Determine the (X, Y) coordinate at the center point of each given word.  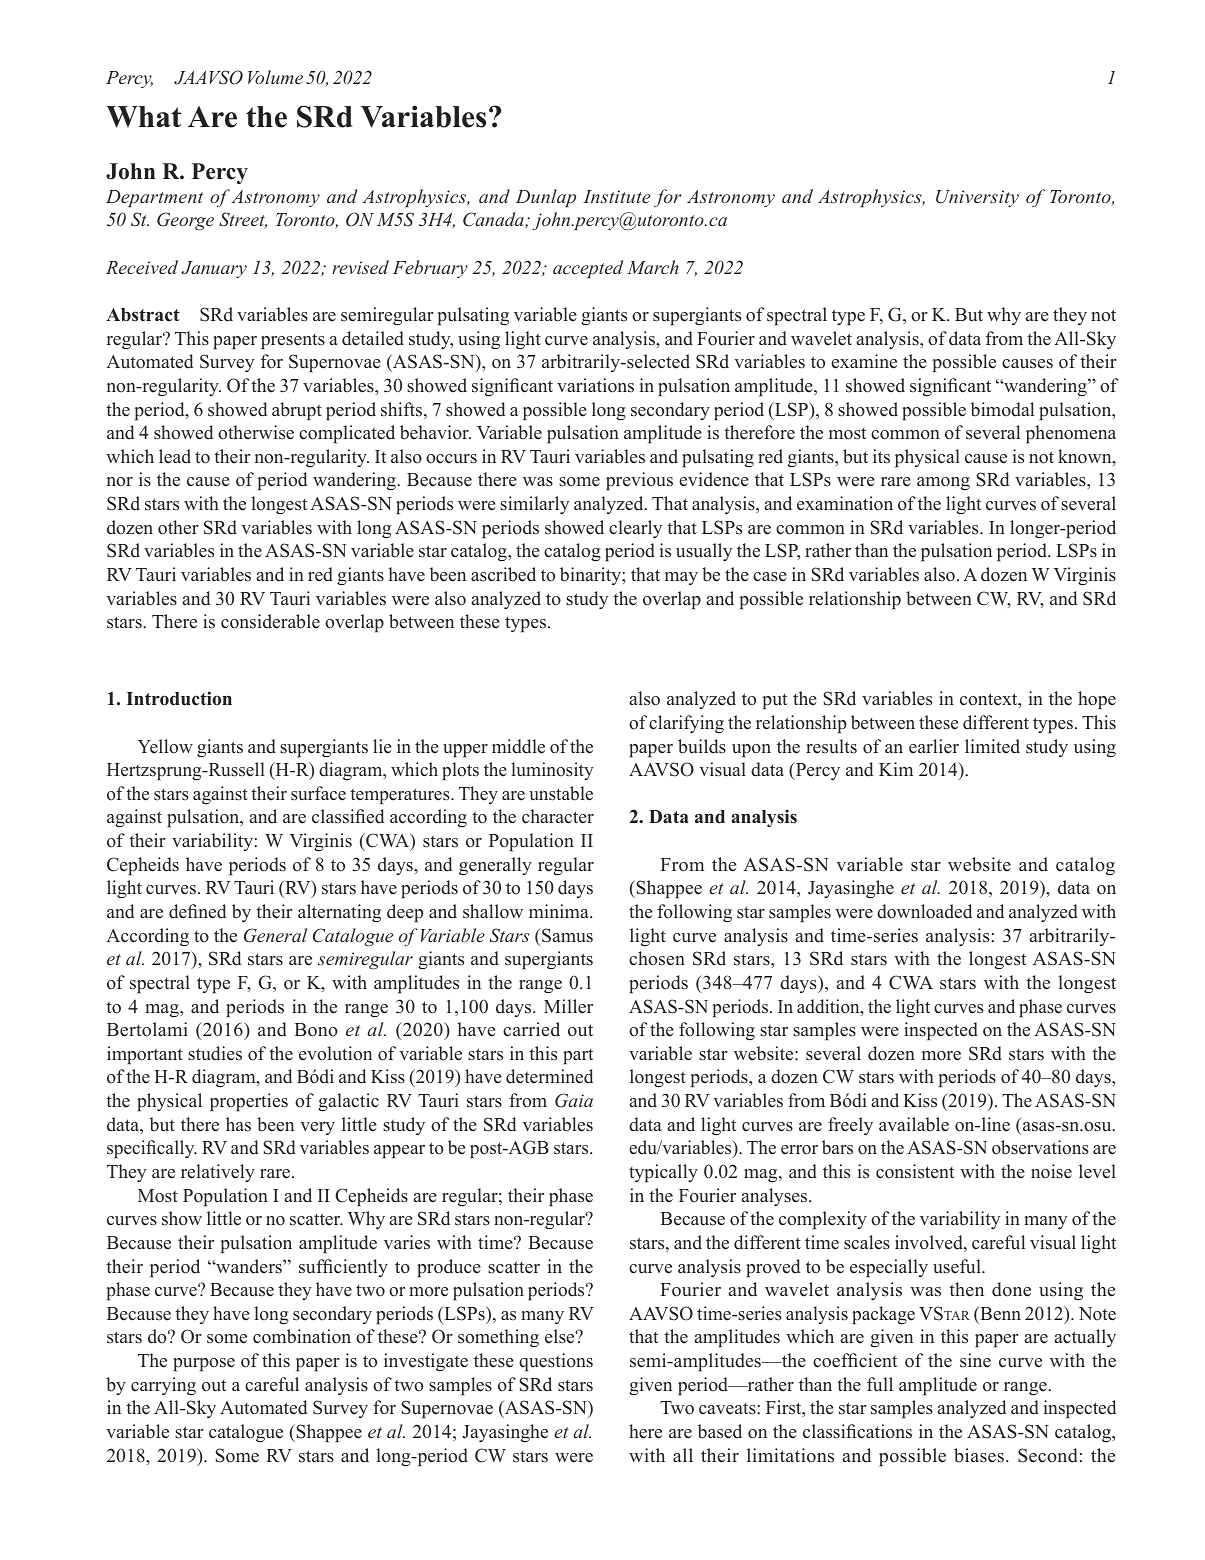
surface (318, 793)
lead (175, 456)
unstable (561, 793)
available (914, 1124)
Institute (617, 196)
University (977, 198)
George (185, 221)
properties (249, 1102)
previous (639, 481)
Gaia (574, 1100)
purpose (204, 1365)
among (943, 483)
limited (992, 746)
